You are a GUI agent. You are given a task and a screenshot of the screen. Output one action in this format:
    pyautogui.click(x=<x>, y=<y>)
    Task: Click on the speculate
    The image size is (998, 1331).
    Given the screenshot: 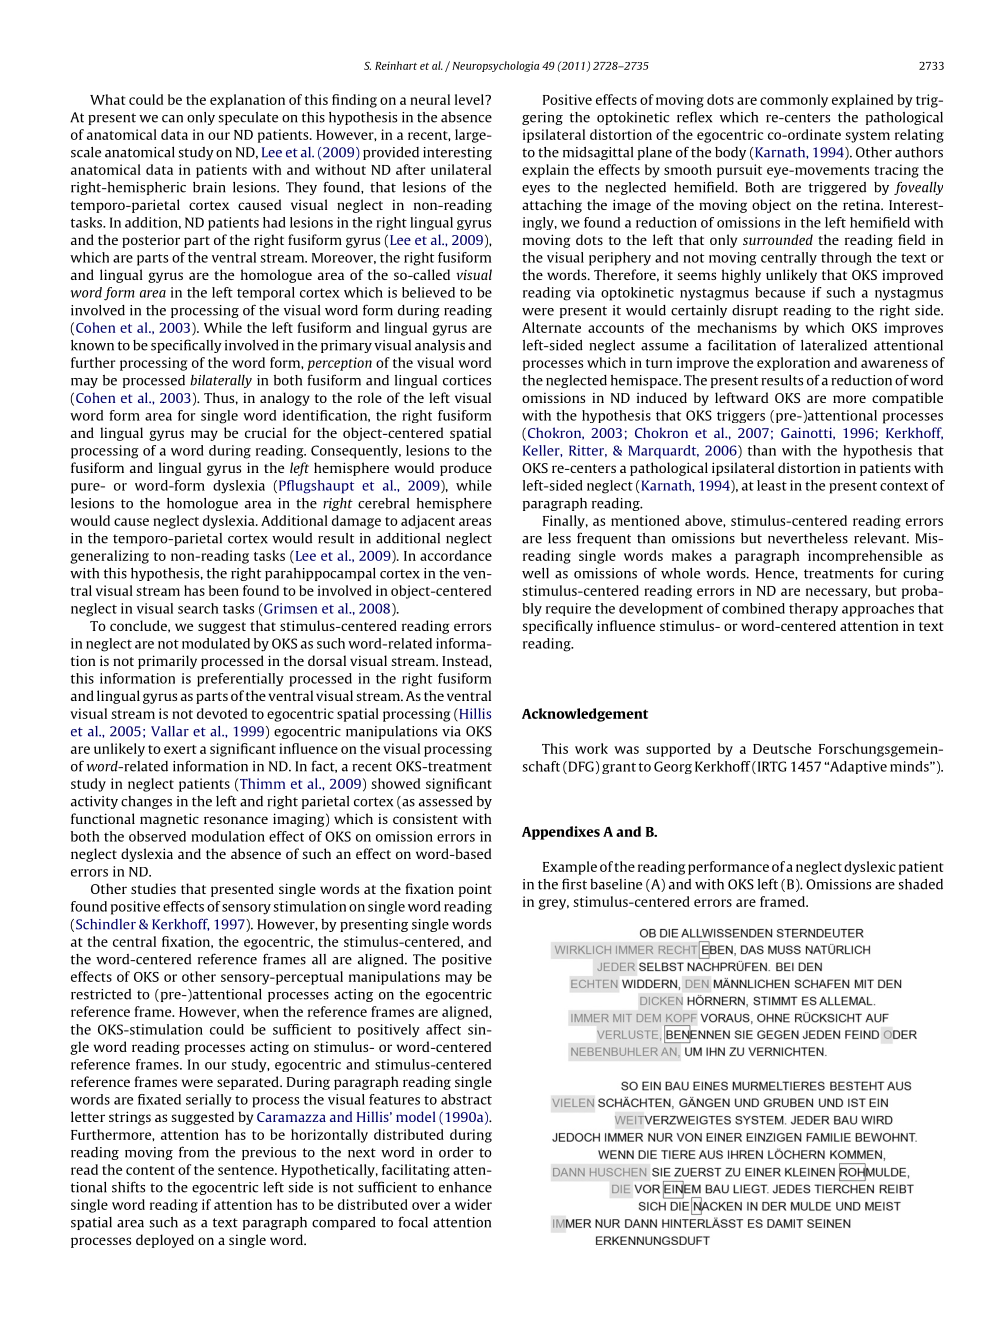 What is the action you would take?
    pyautogui.click(x=248, y=118)
